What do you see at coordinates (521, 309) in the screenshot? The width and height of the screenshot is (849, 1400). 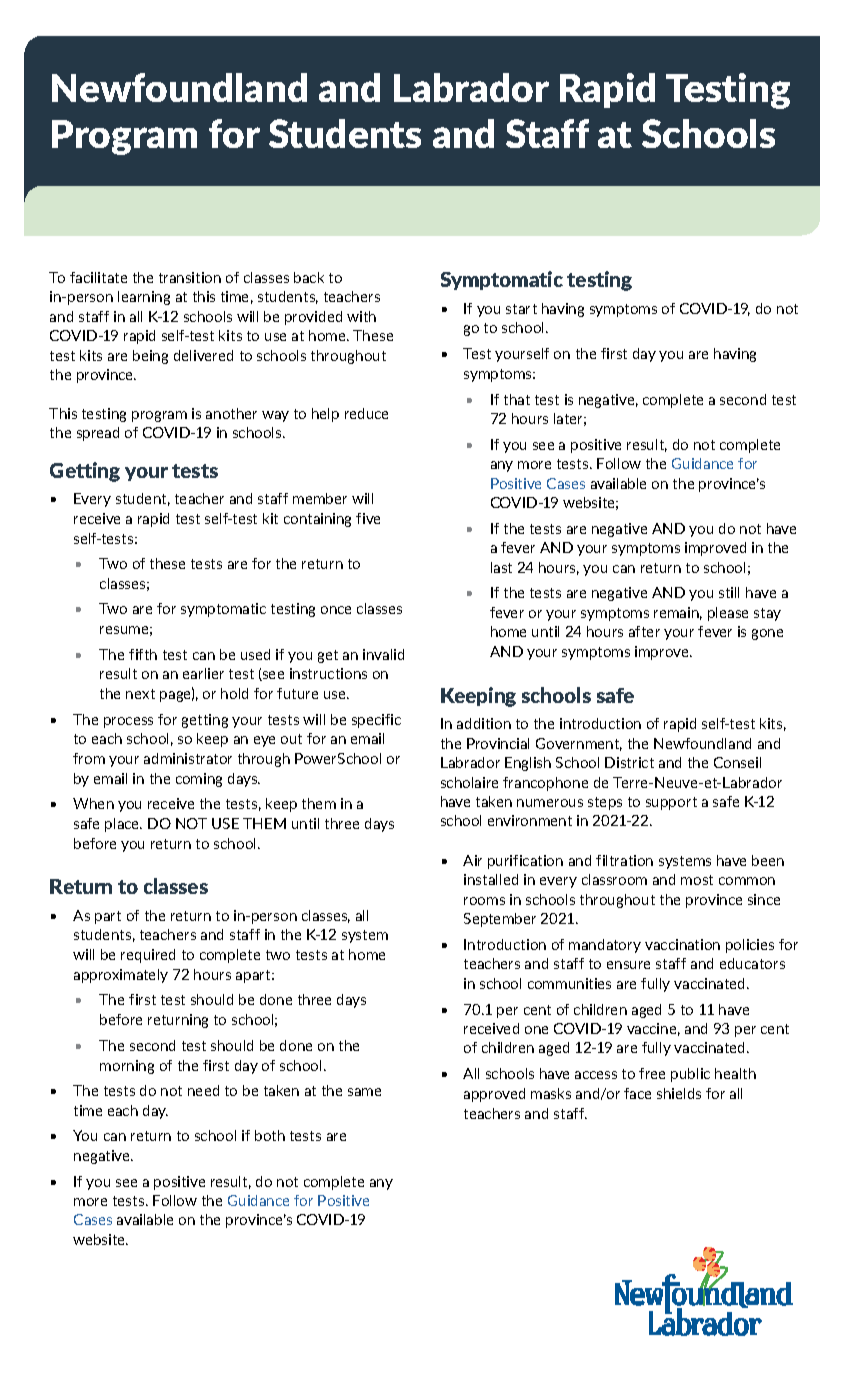 I see `start` at bounding box center [521, 309].
